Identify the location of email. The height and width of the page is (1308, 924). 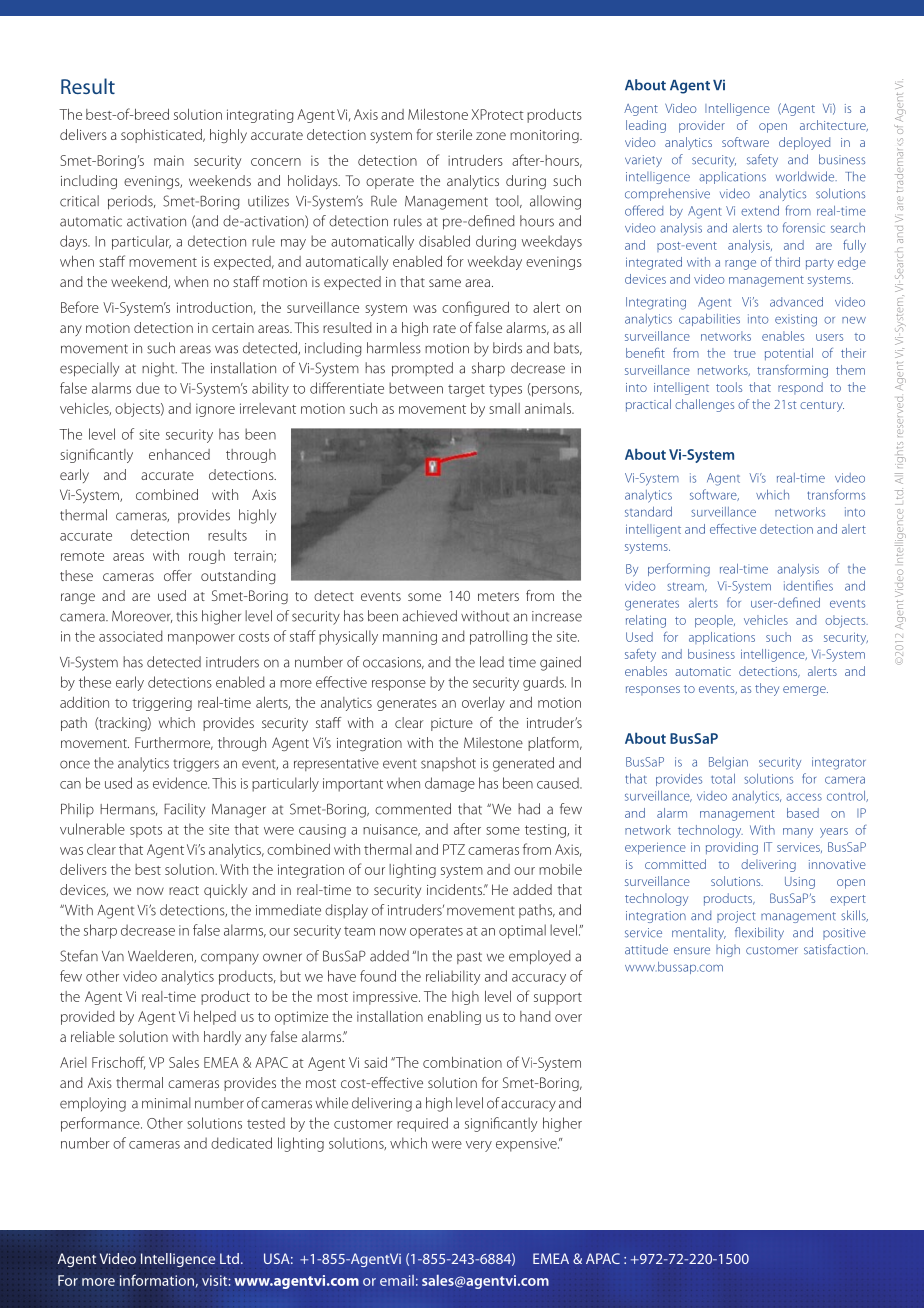
(397, 1280).
